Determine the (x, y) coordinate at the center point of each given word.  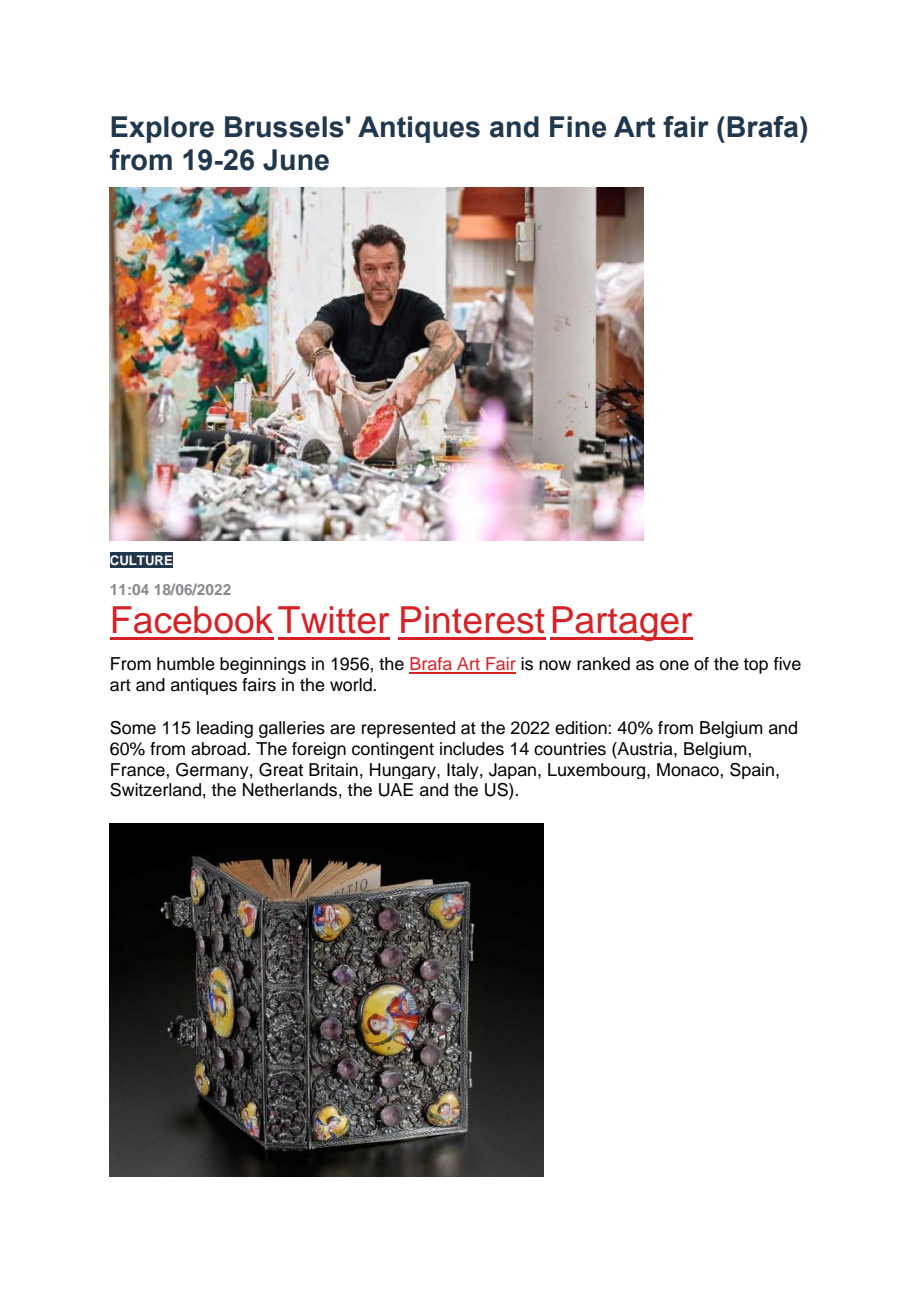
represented (408, 729)
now (555, 665)
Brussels (284, 127)
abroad (219, 749)
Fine (578, 127)
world (352, 685)
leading (225, 729)
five (787, 664)
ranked (603, 664)
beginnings (263, 665)
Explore (162, 129)
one (674, 665)
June (296, 160)
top (755, 666)
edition (582, 728)
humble (186, 664)
